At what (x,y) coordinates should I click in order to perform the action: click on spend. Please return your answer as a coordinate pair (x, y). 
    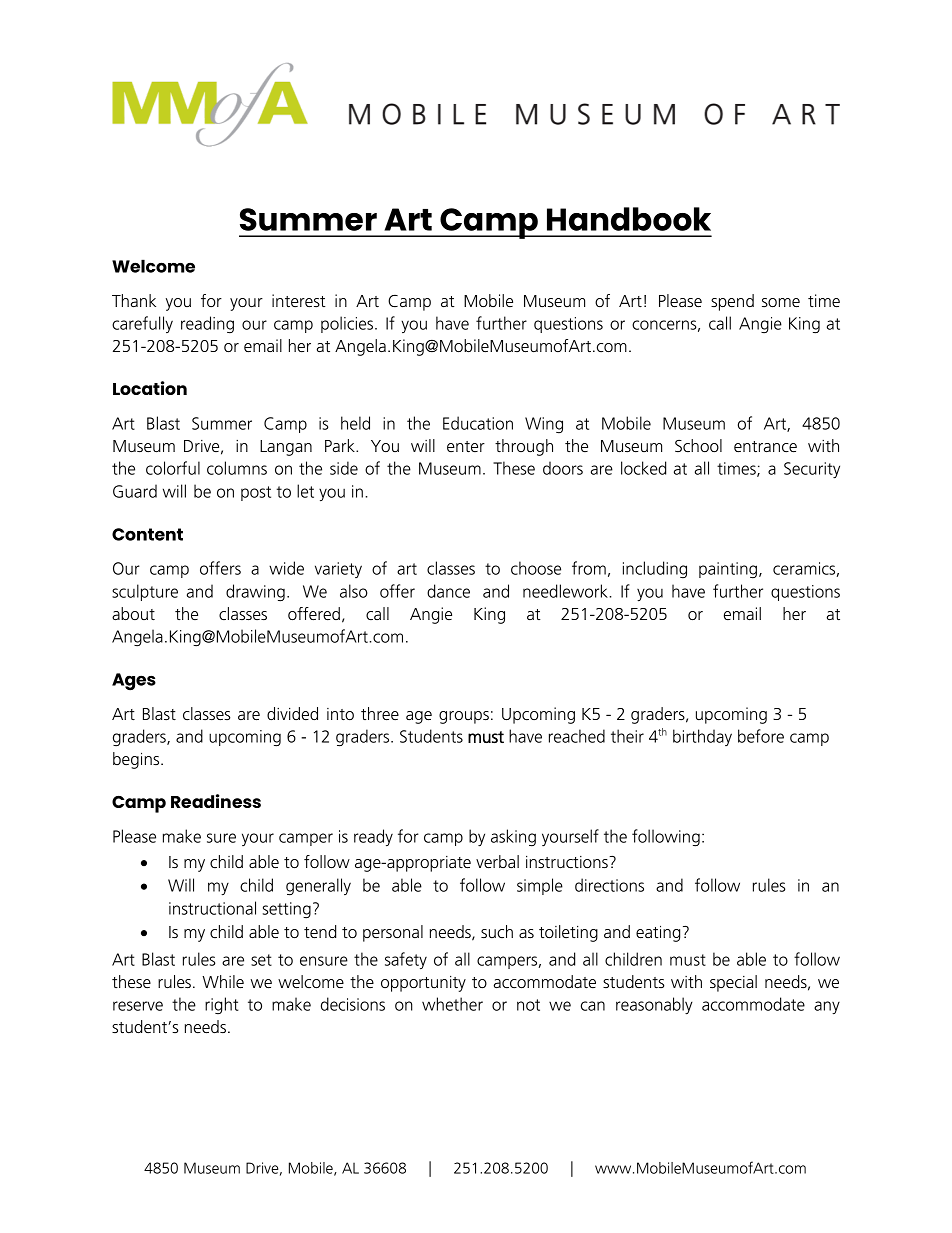
    Looking at the image, I should click on (732, 302).
